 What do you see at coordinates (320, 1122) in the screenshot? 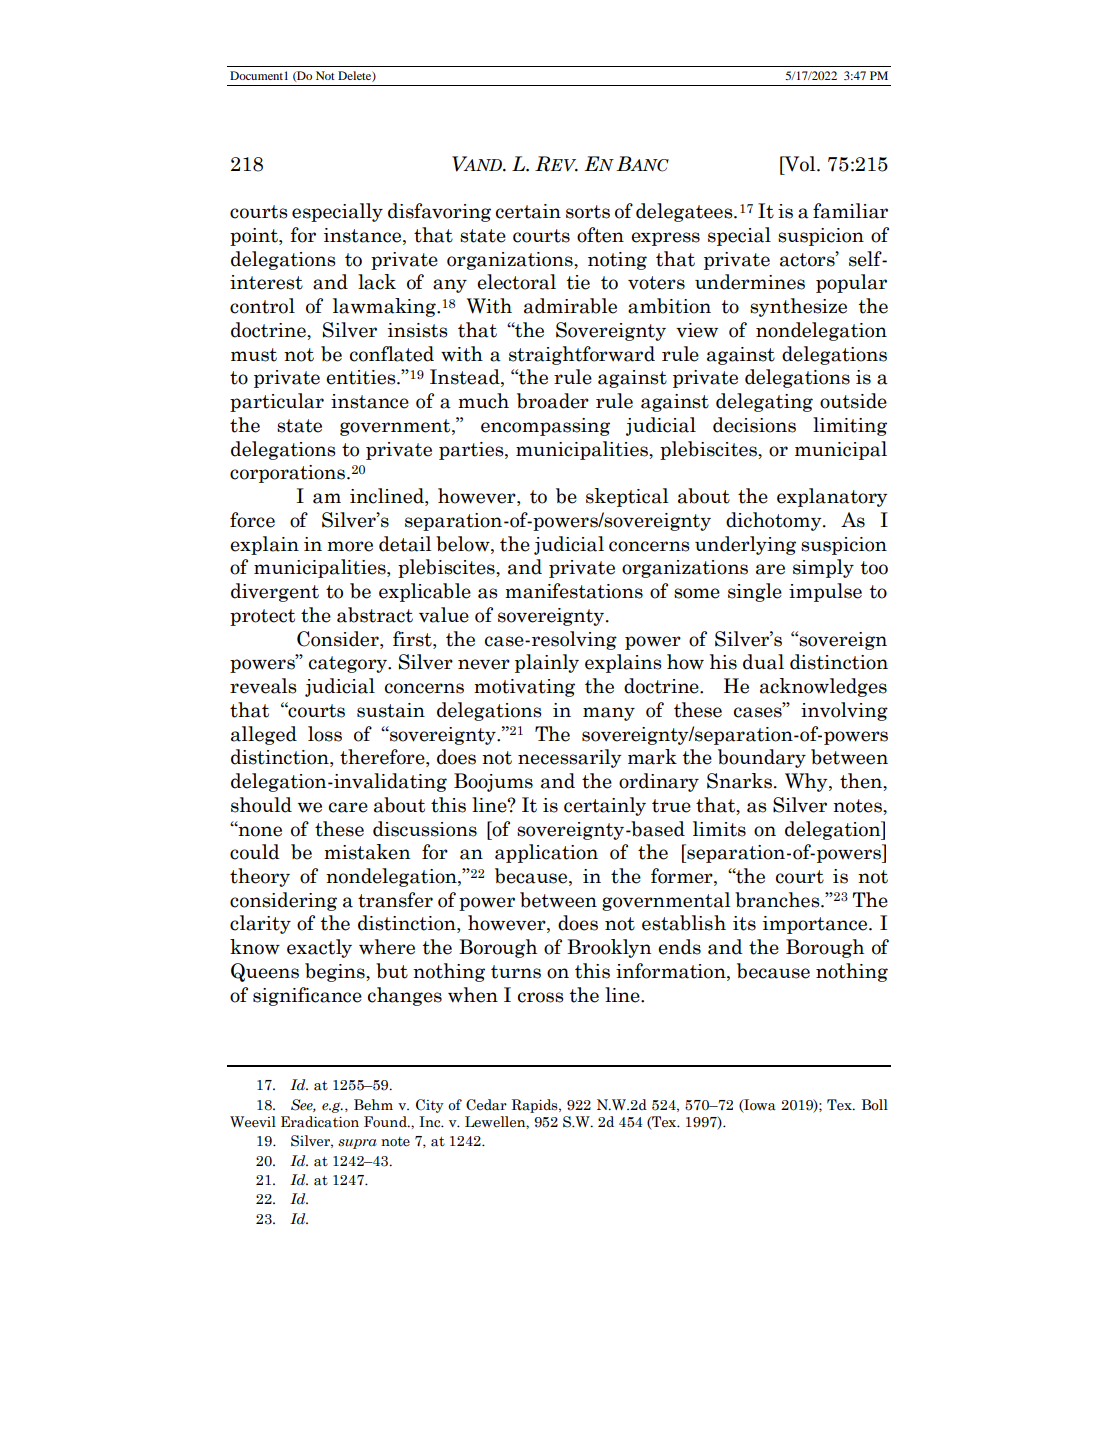
I see `Eradication` at bounding box center [320, 1122].
